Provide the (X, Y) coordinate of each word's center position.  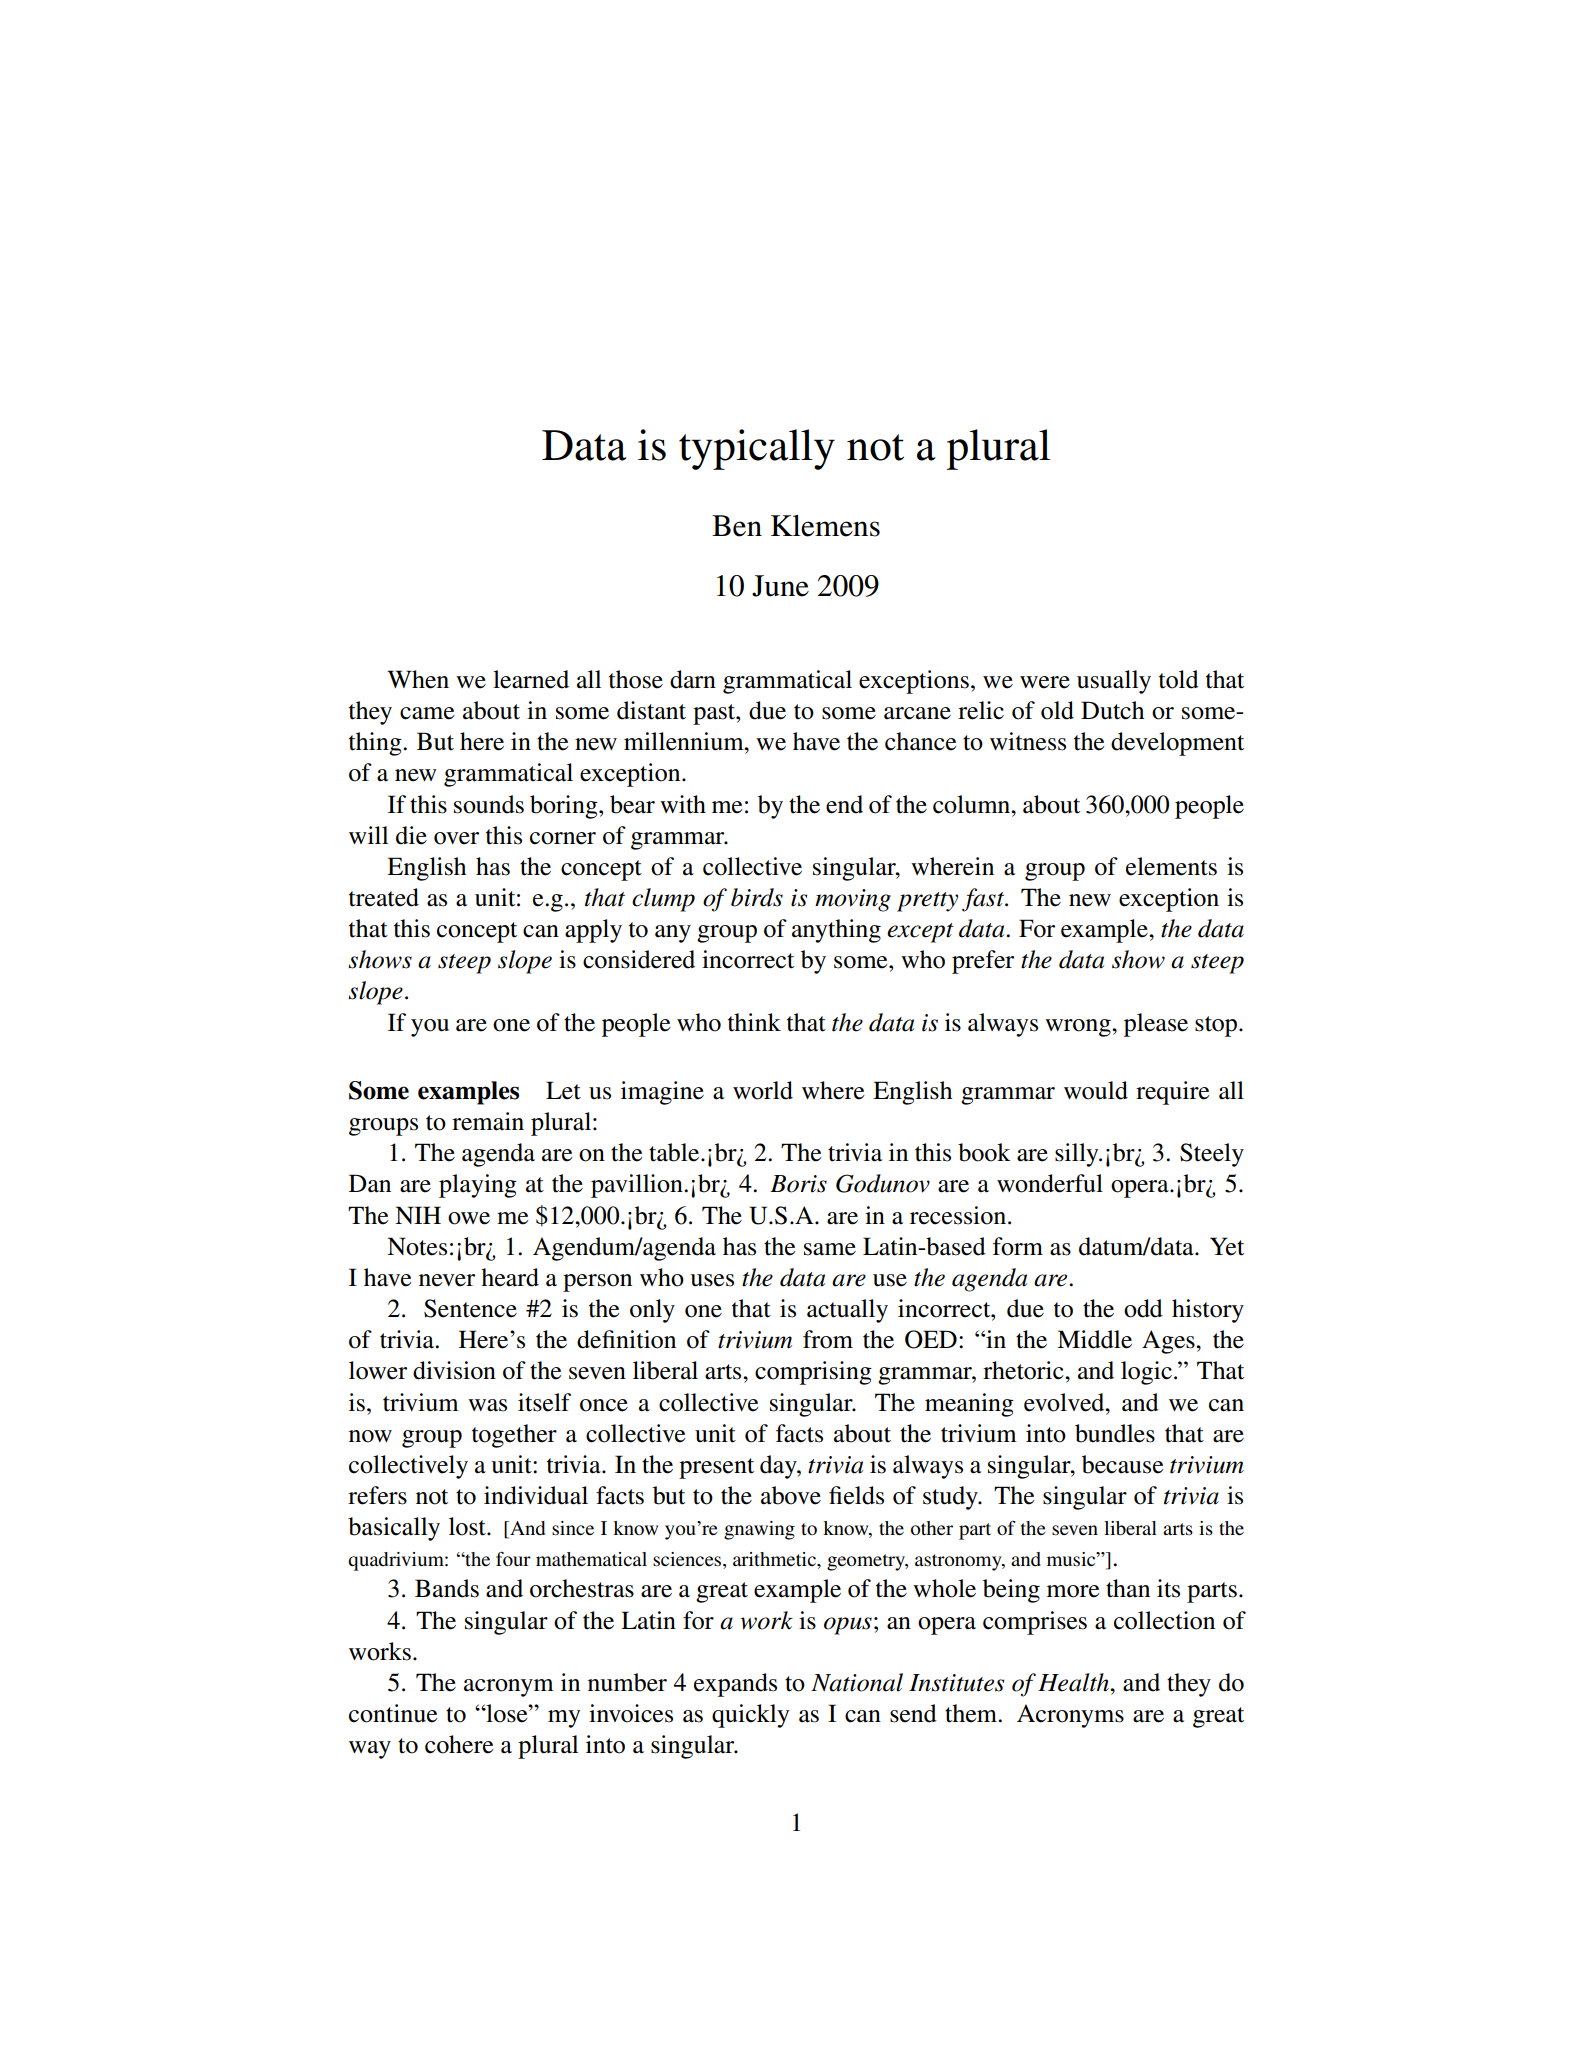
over (456, 838)
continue (393, 1713)
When (418, 679)
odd (1143, 1308)
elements (1171, 866)
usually (1114, 682)
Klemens (825, 526)
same (830, 1249)
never (447, 1280)
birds (757, 897)
